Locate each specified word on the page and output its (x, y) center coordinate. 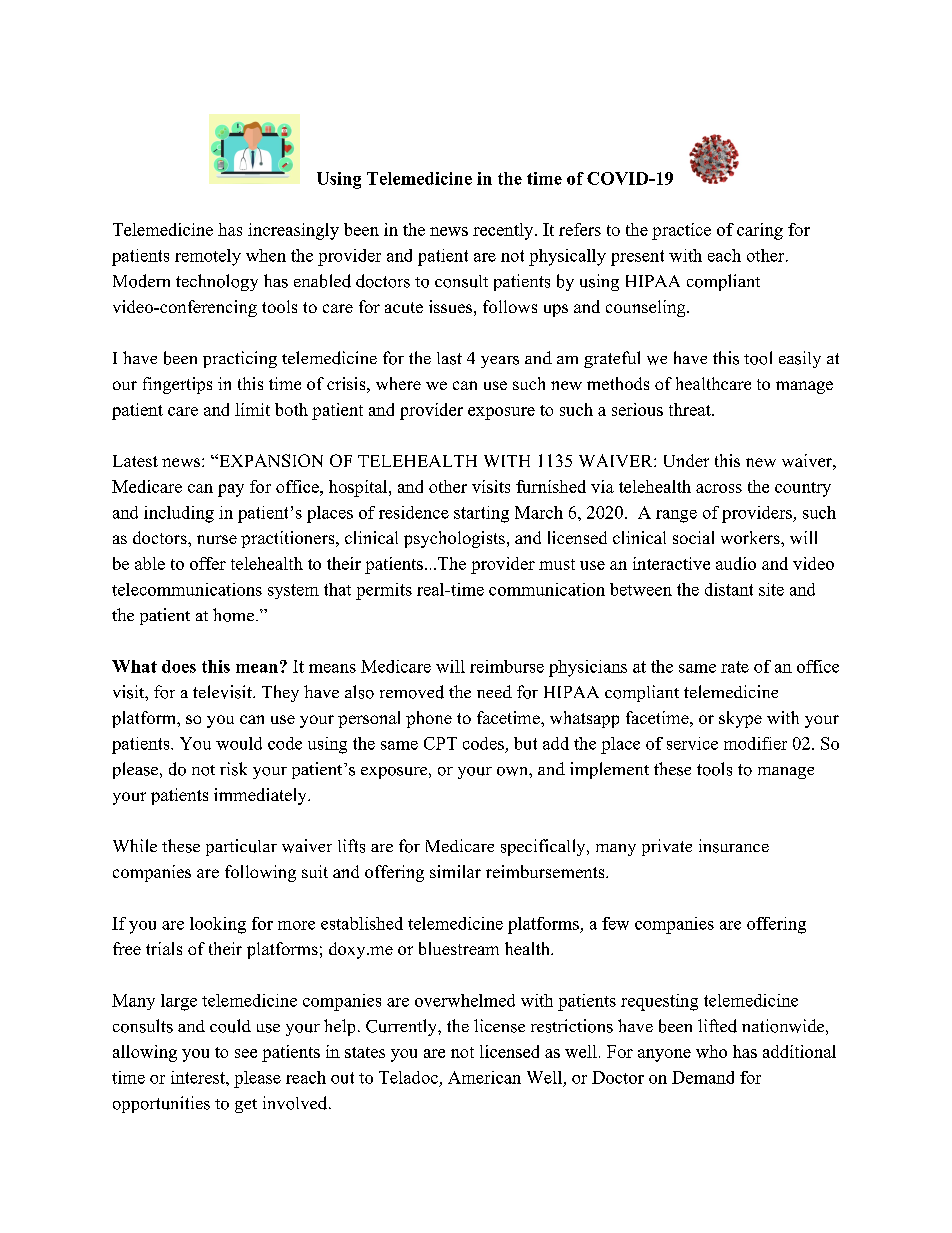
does (179, 666)
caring (760, 231)
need (494, 691)
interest (199, 1077)
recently (503, 231)
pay (231, 490)
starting (481, 514)
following (260, 873)
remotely (208, 257)
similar (455, 871)
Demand (703, 1077)
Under (686, 460)
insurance (734, 846)
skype (740, 719)
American (484, 1077)
